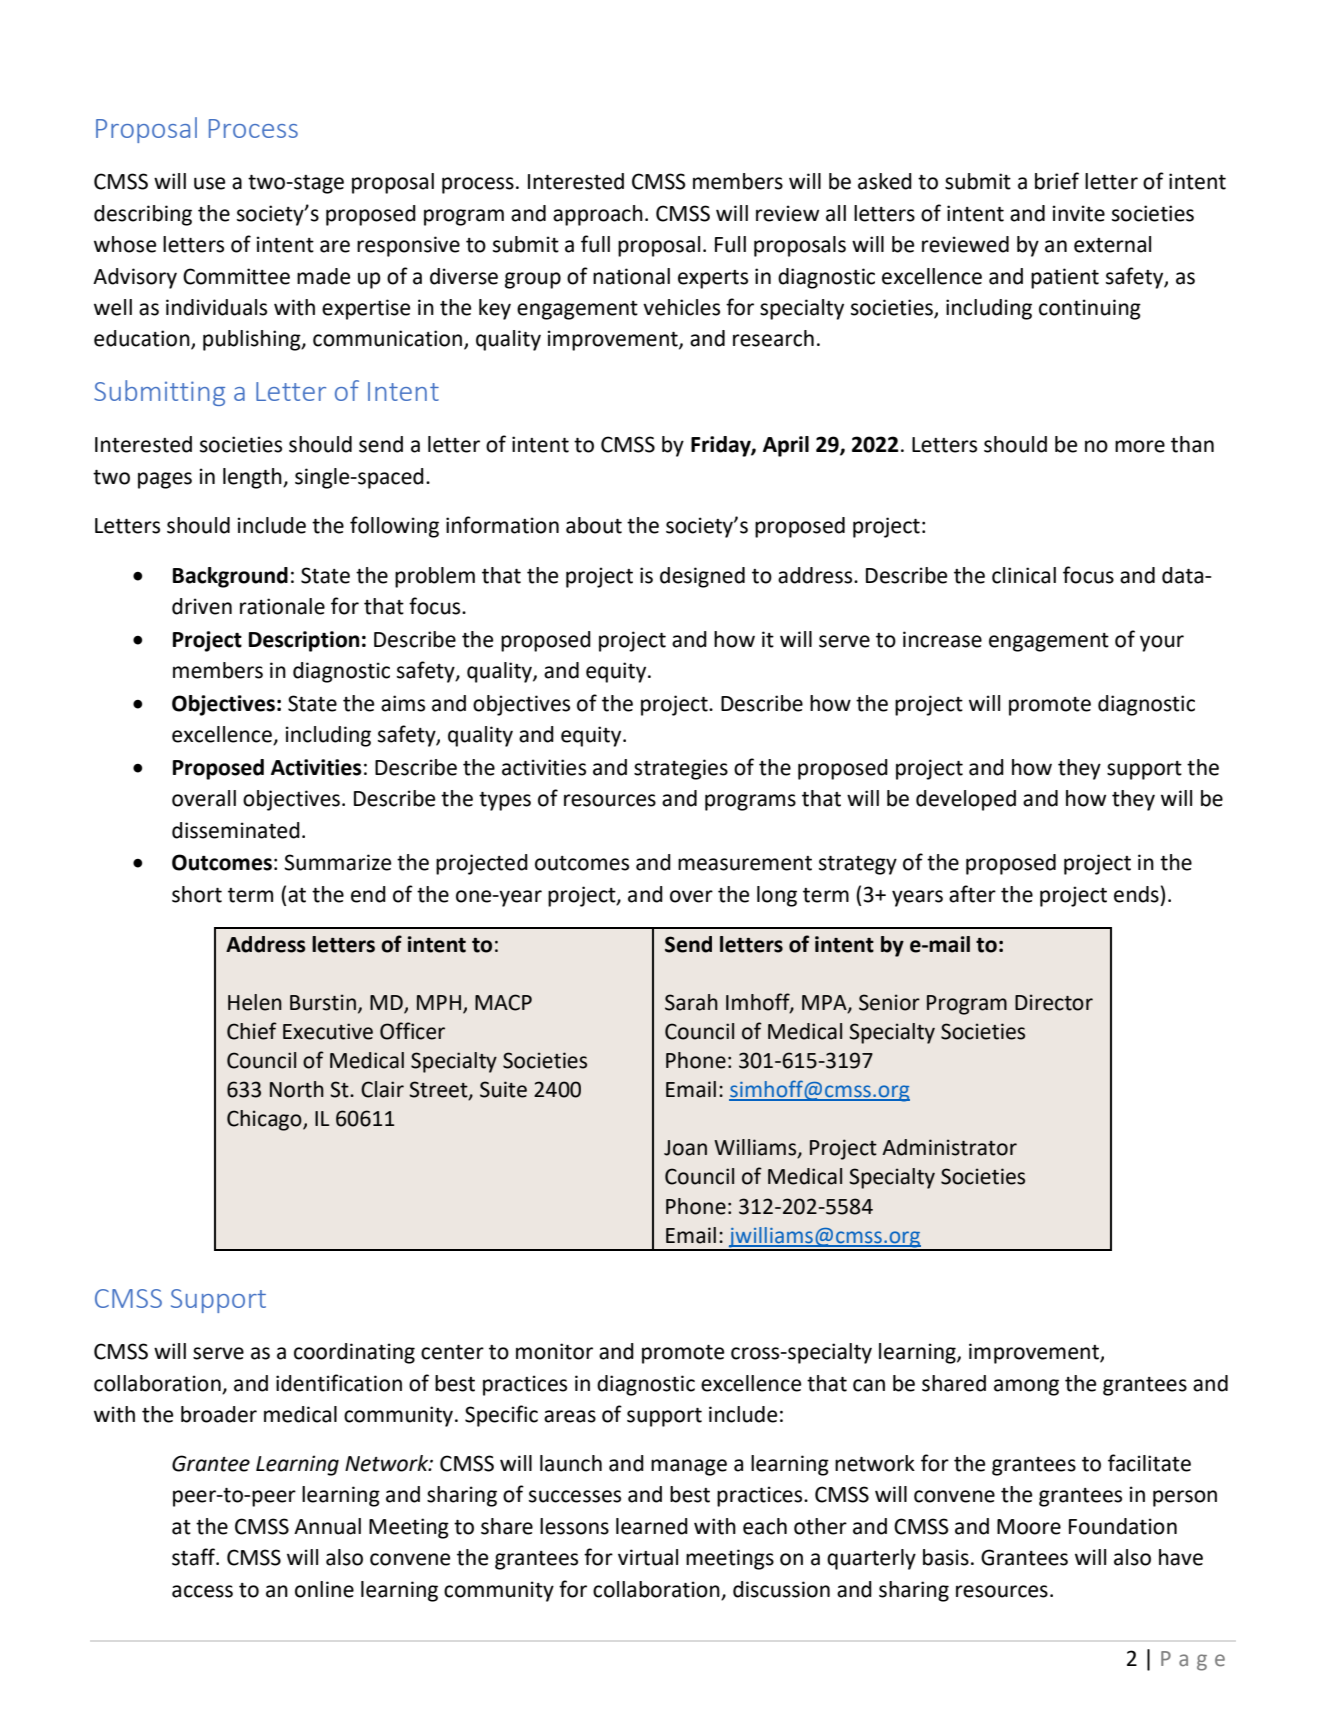 The height and width of the screenshot is (1717, 1326). What do you see at coordinates (1079, 213) in the screenshot?
I see `invite` at bounding box center [1079, 213].
